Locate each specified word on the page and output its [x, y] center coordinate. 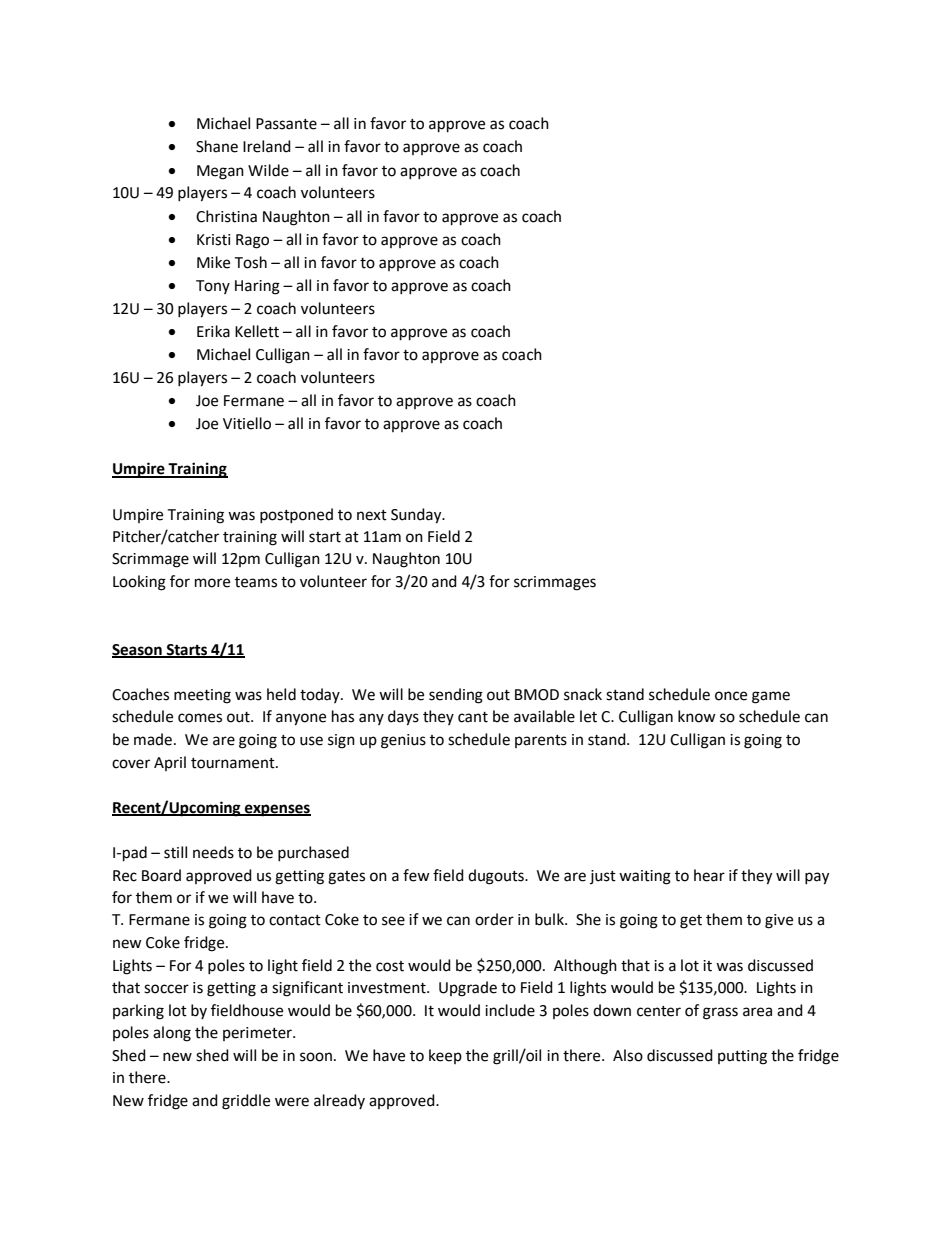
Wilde [268, 170]
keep [445, 1056]
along [172, 1034]
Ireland [267, 146]
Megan [220, 172]
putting [742, 1057]
